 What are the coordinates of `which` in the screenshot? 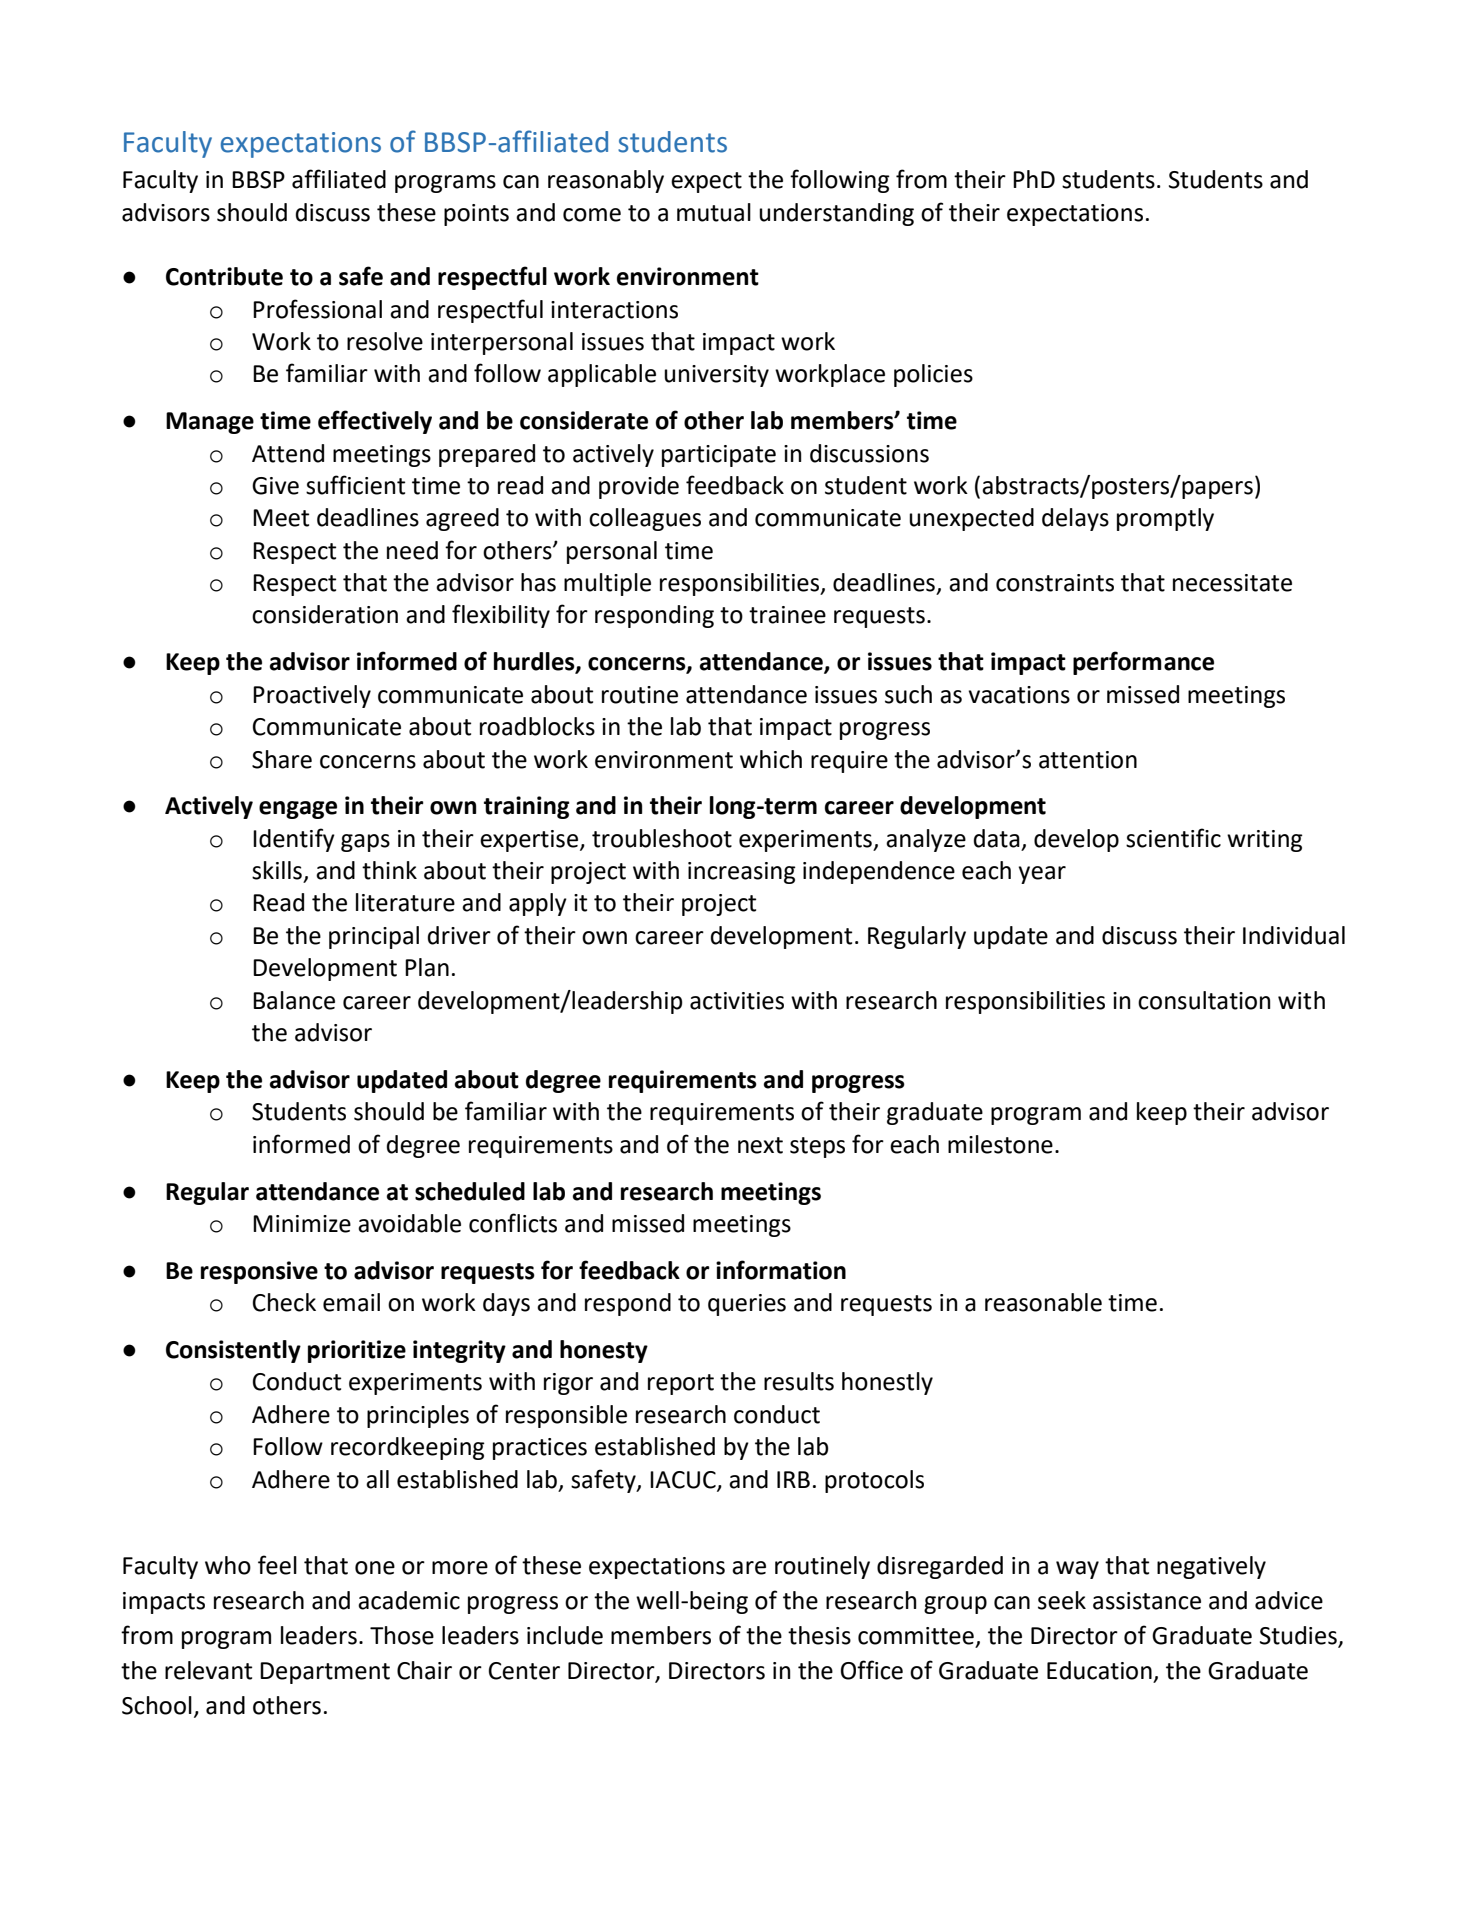 It's located at (771, 759).
